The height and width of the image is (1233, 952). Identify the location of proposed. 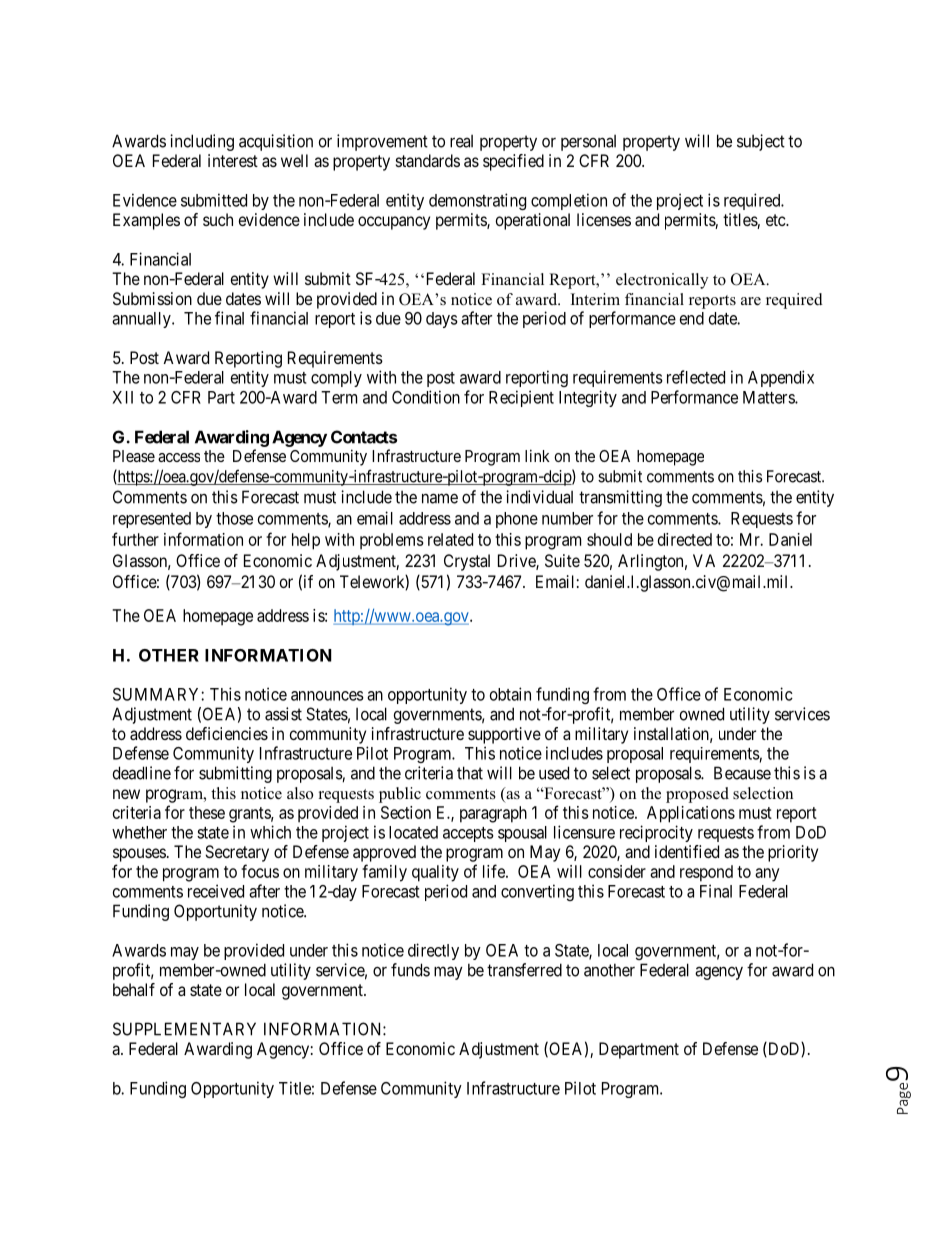
(697, 795).
